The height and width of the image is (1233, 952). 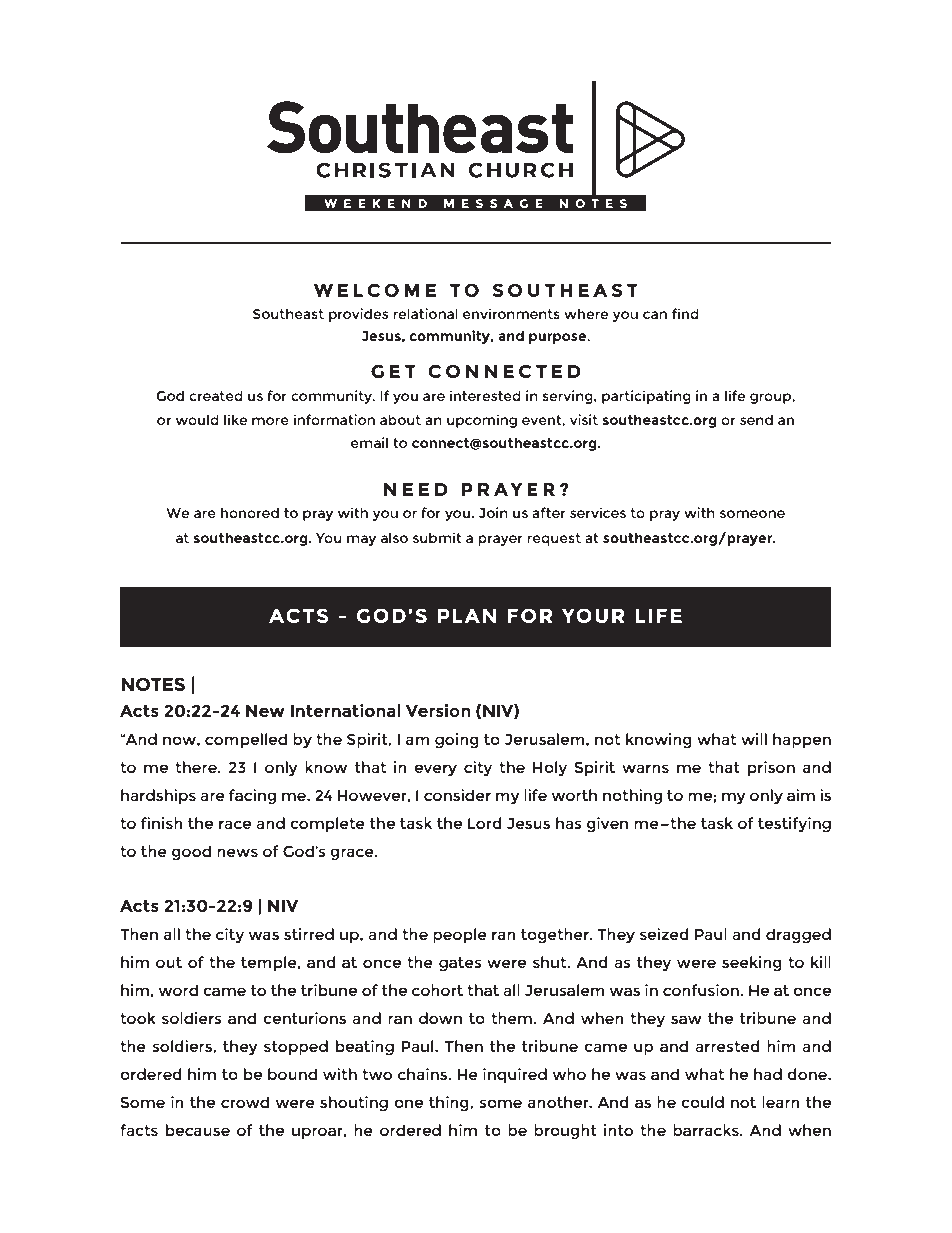 I want to click on testifying, so click(x=794, y=825).
